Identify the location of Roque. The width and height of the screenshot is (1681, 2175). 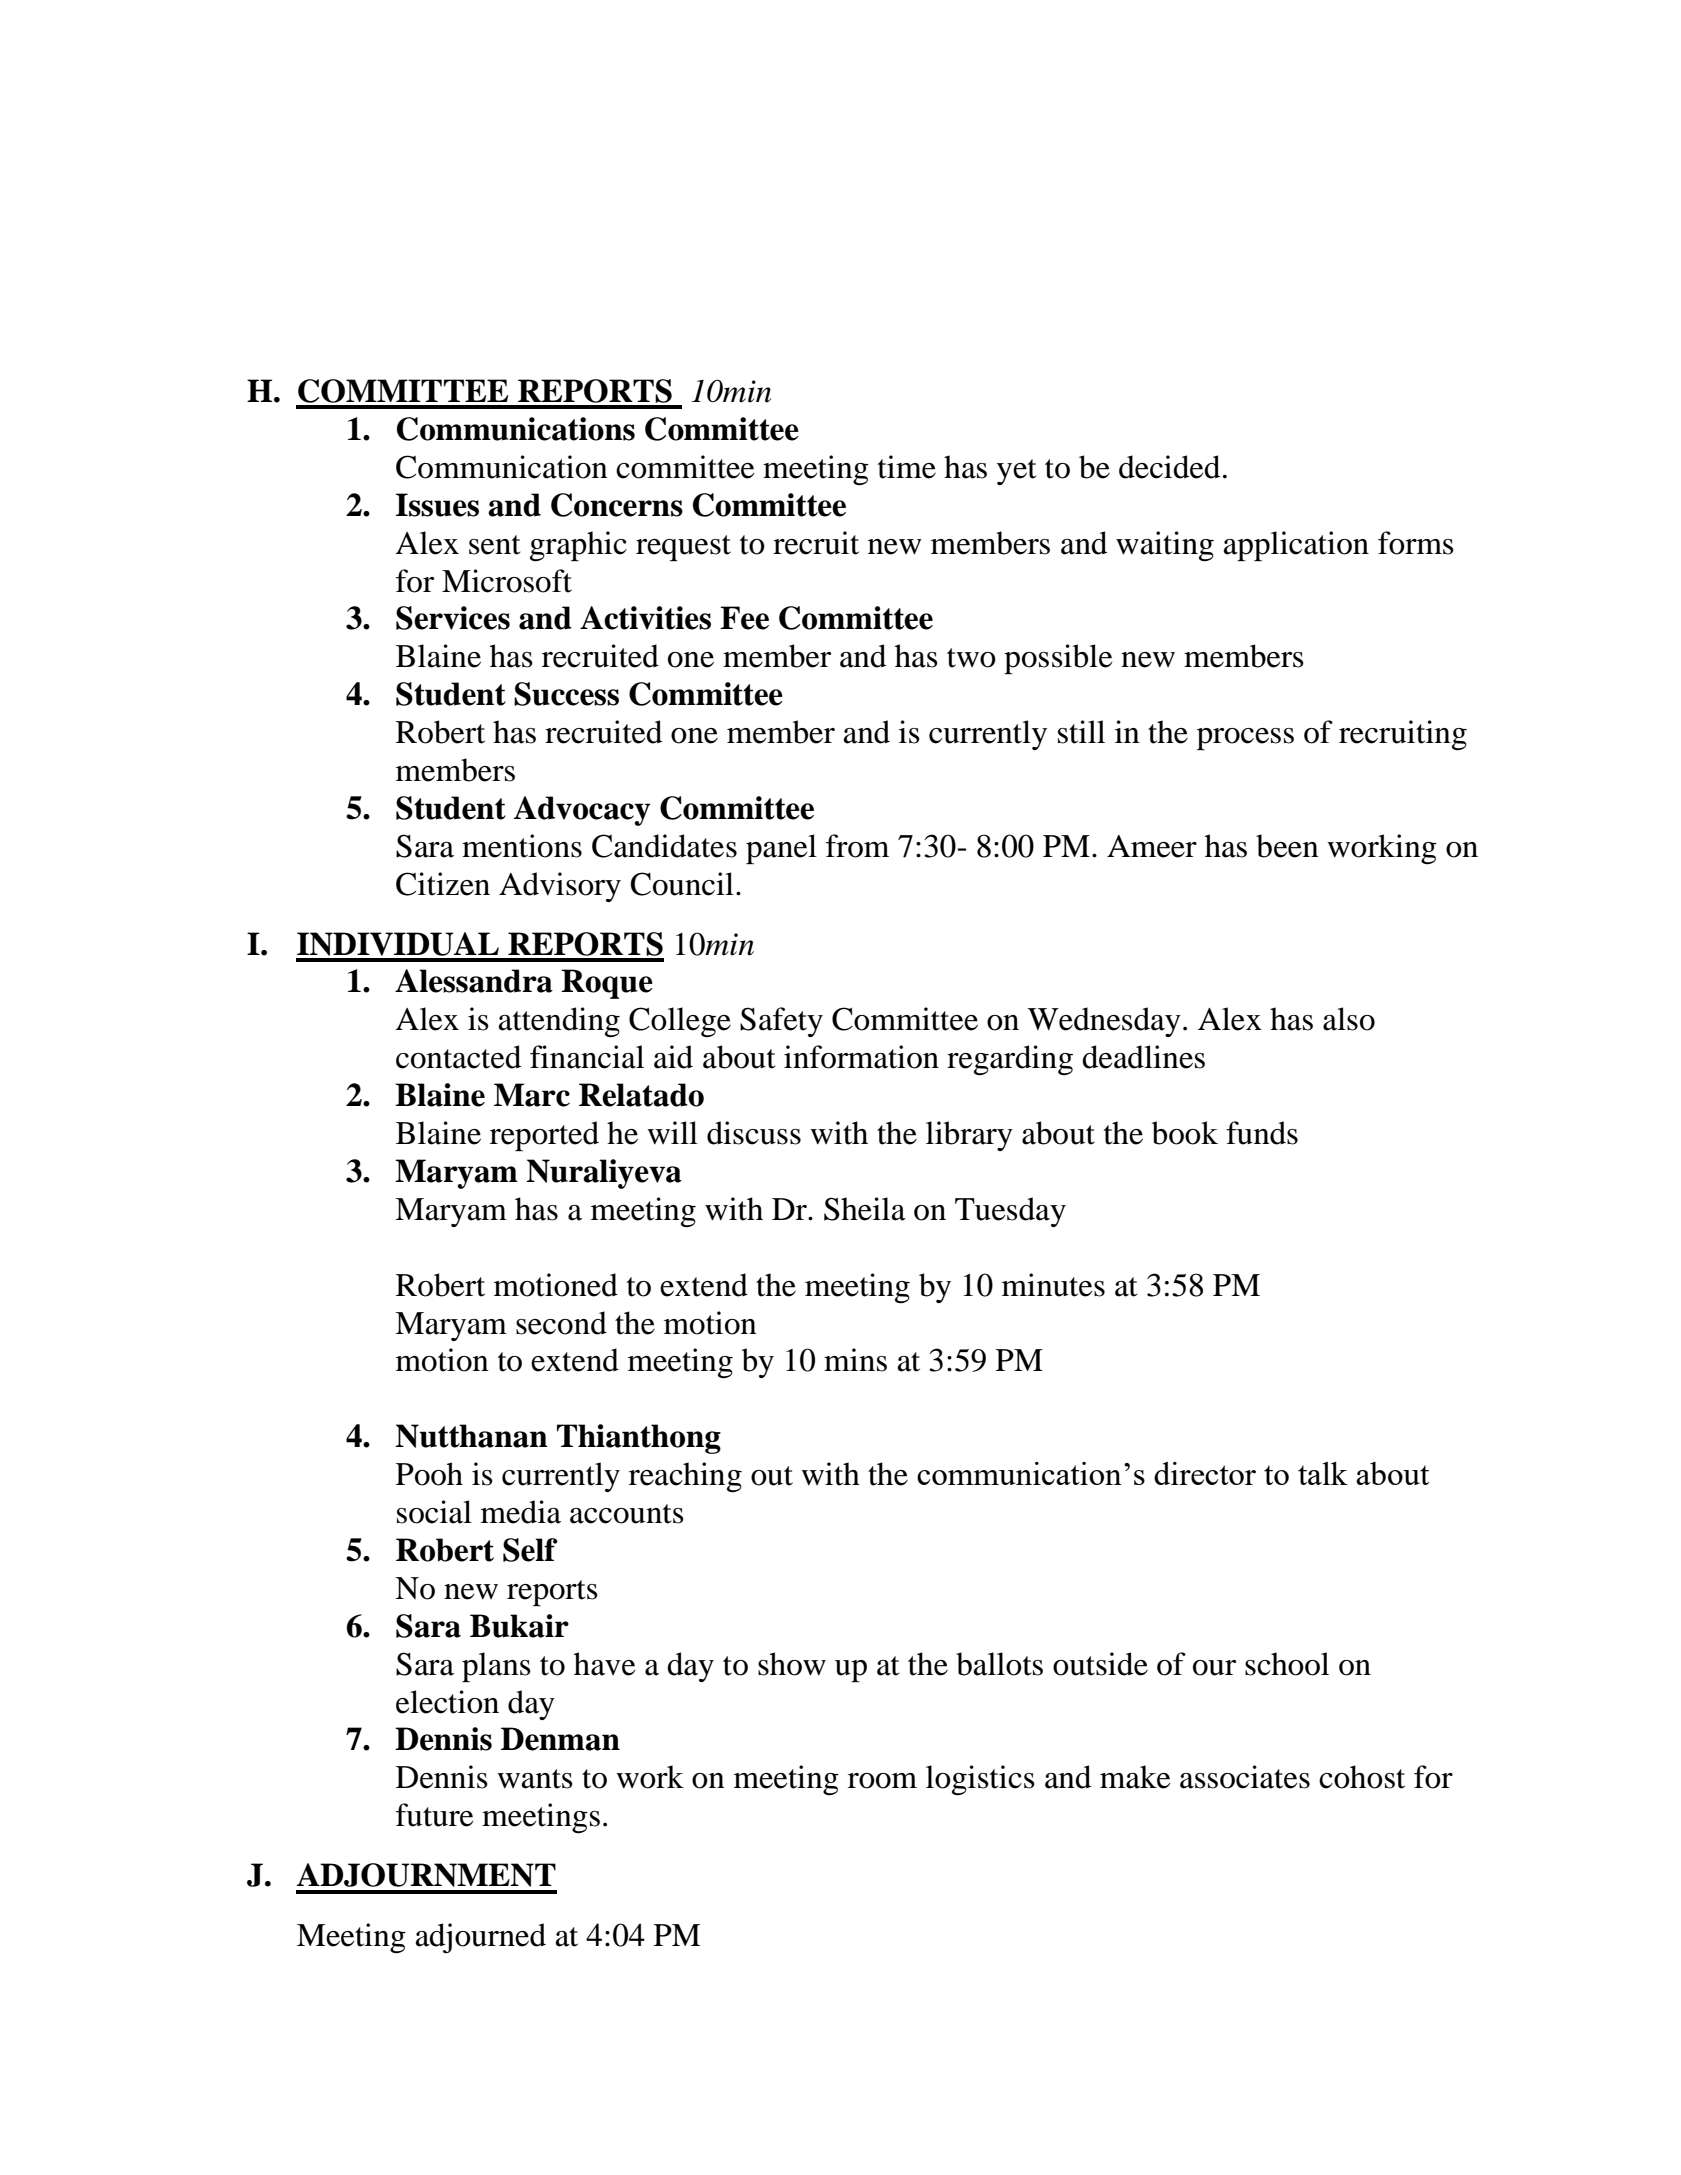
(607, 984).
